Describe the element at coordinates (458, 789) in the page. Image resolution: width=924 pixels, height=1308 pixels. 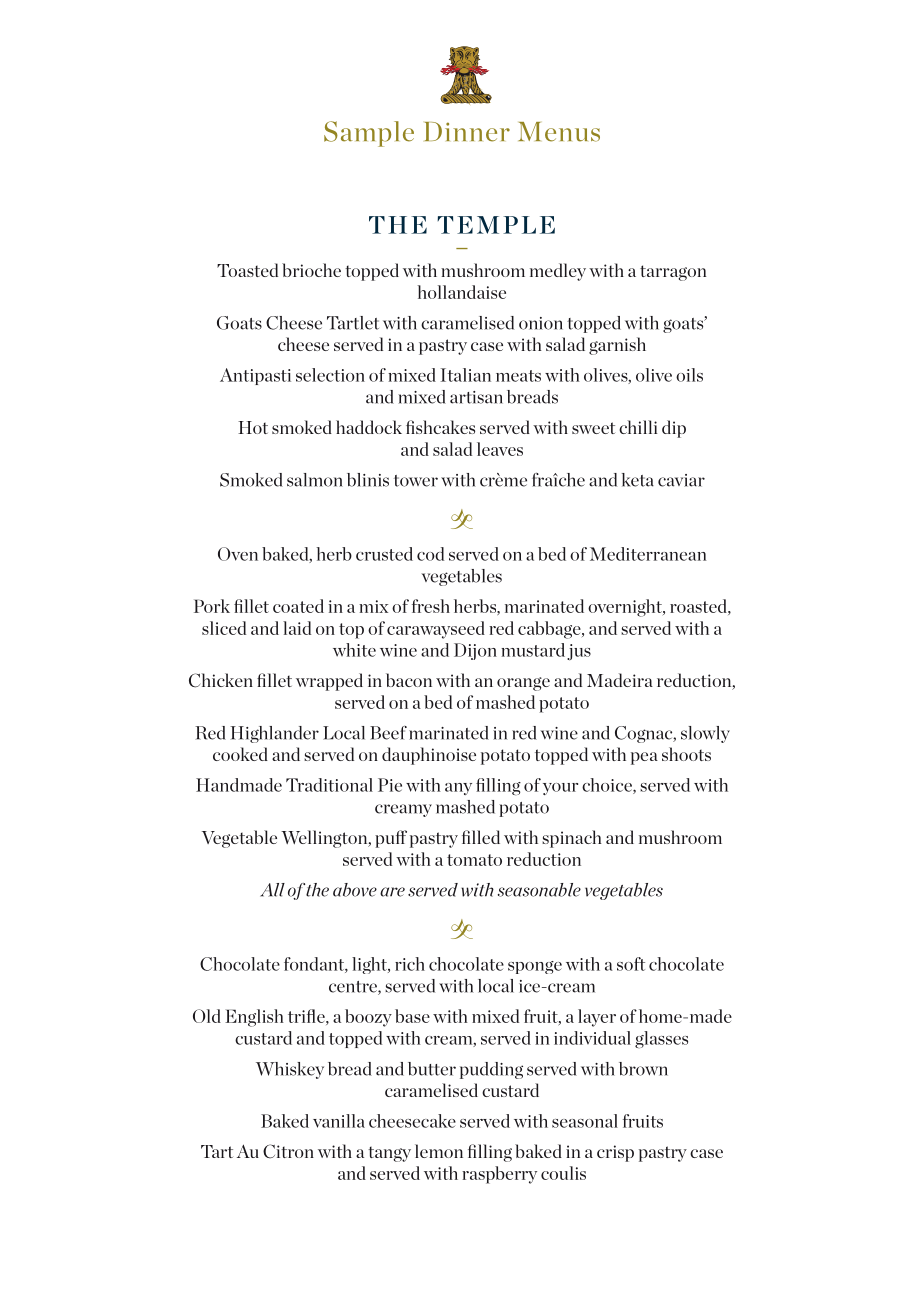
I see `any` at that location.
